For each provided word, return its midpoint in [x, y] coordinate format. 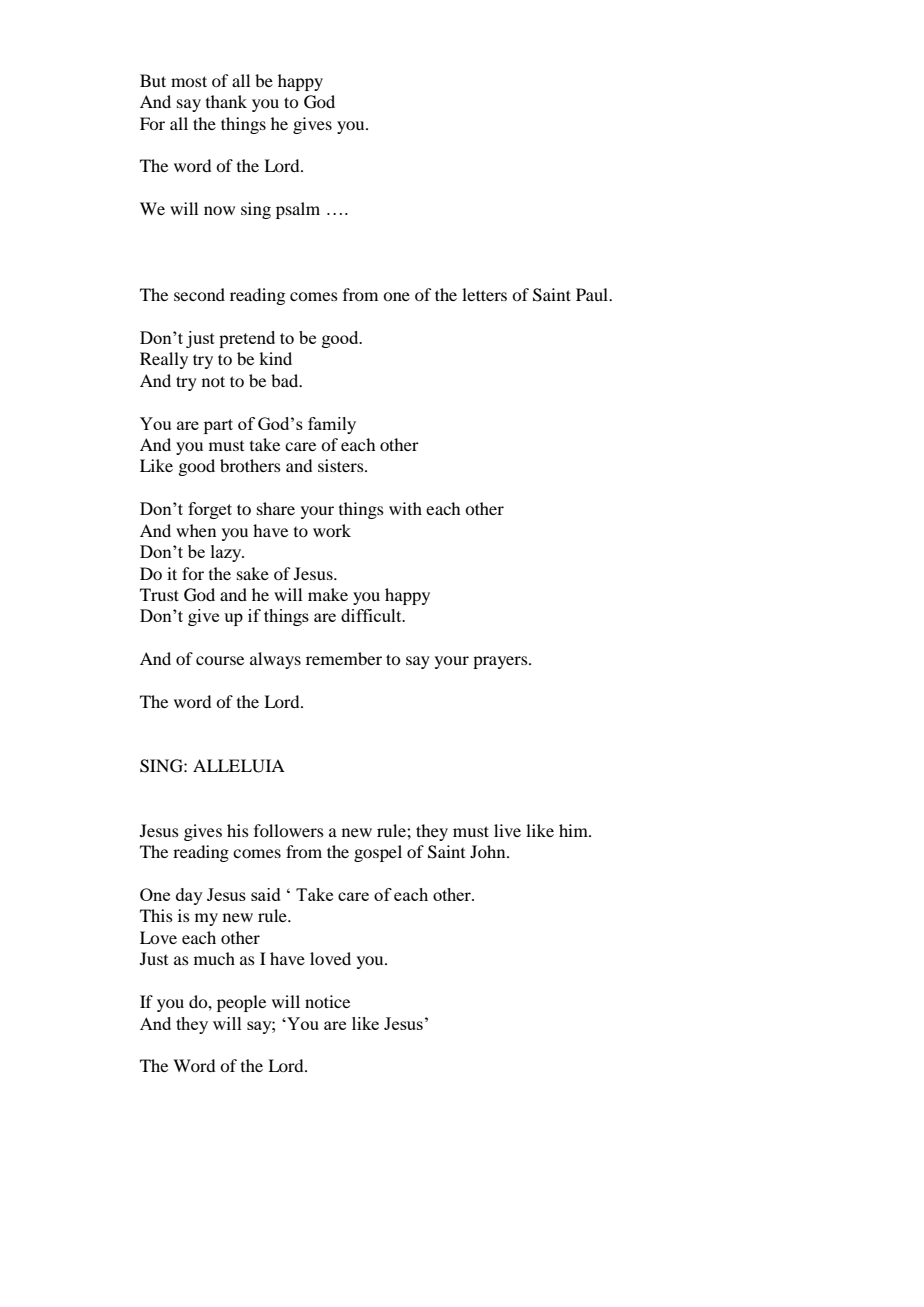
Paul [593, 294]
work [332, 530]
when [196, 530]
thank [226, 101]
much [214, 958]
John [489, 851]
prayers [501, 662]
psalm [298, 210]
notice [327, 1001]
